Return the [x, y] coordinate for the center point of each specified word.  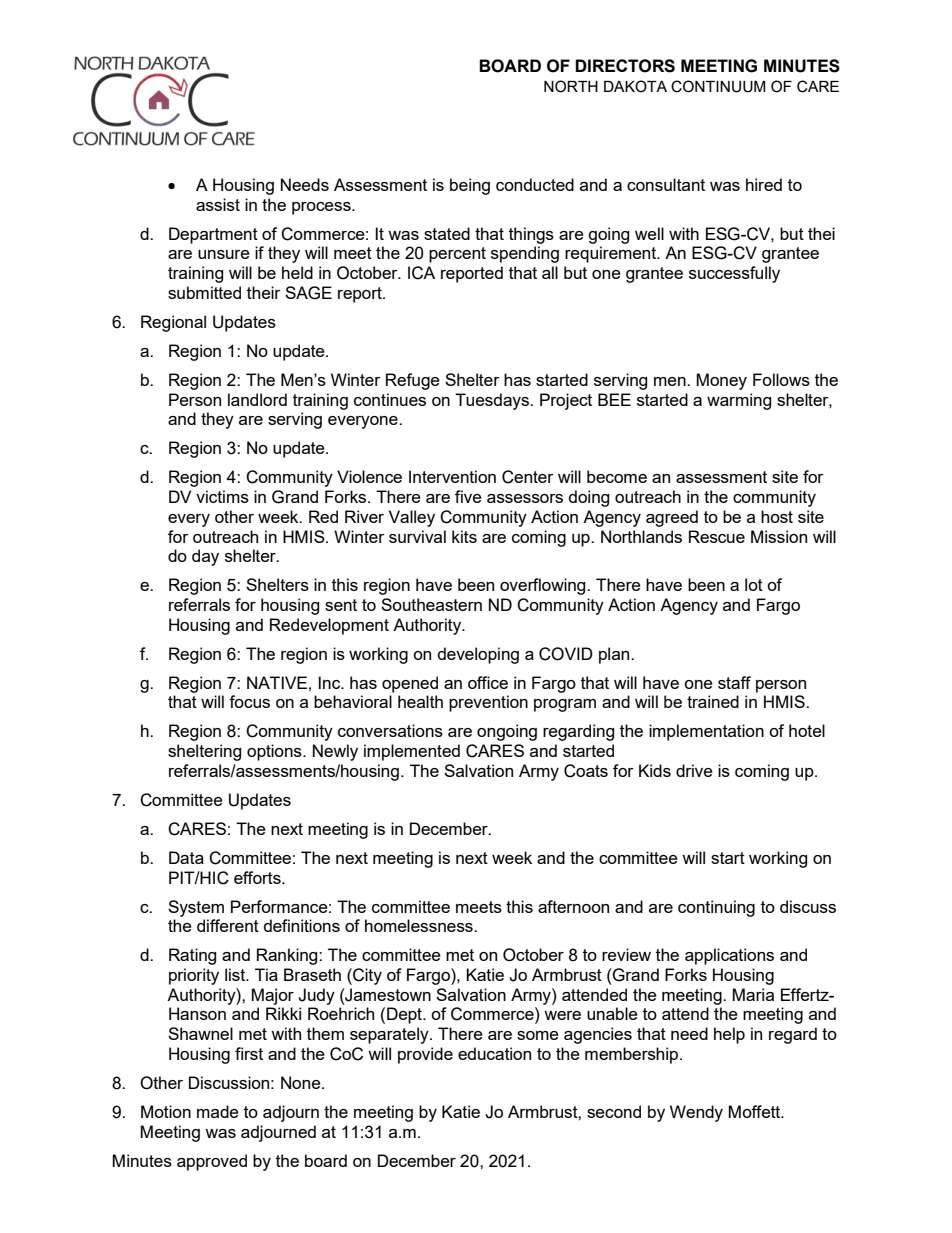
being [470, 186]
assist [218, 204]
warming [739, 401]
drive [694, 770]
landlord [257, 399]
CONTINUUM [718, 86]
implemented [412, 752]
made [218, 1111]
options [275, 752]
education [494, 1053]
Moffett [755, 1111]
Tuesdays [493, 401]
